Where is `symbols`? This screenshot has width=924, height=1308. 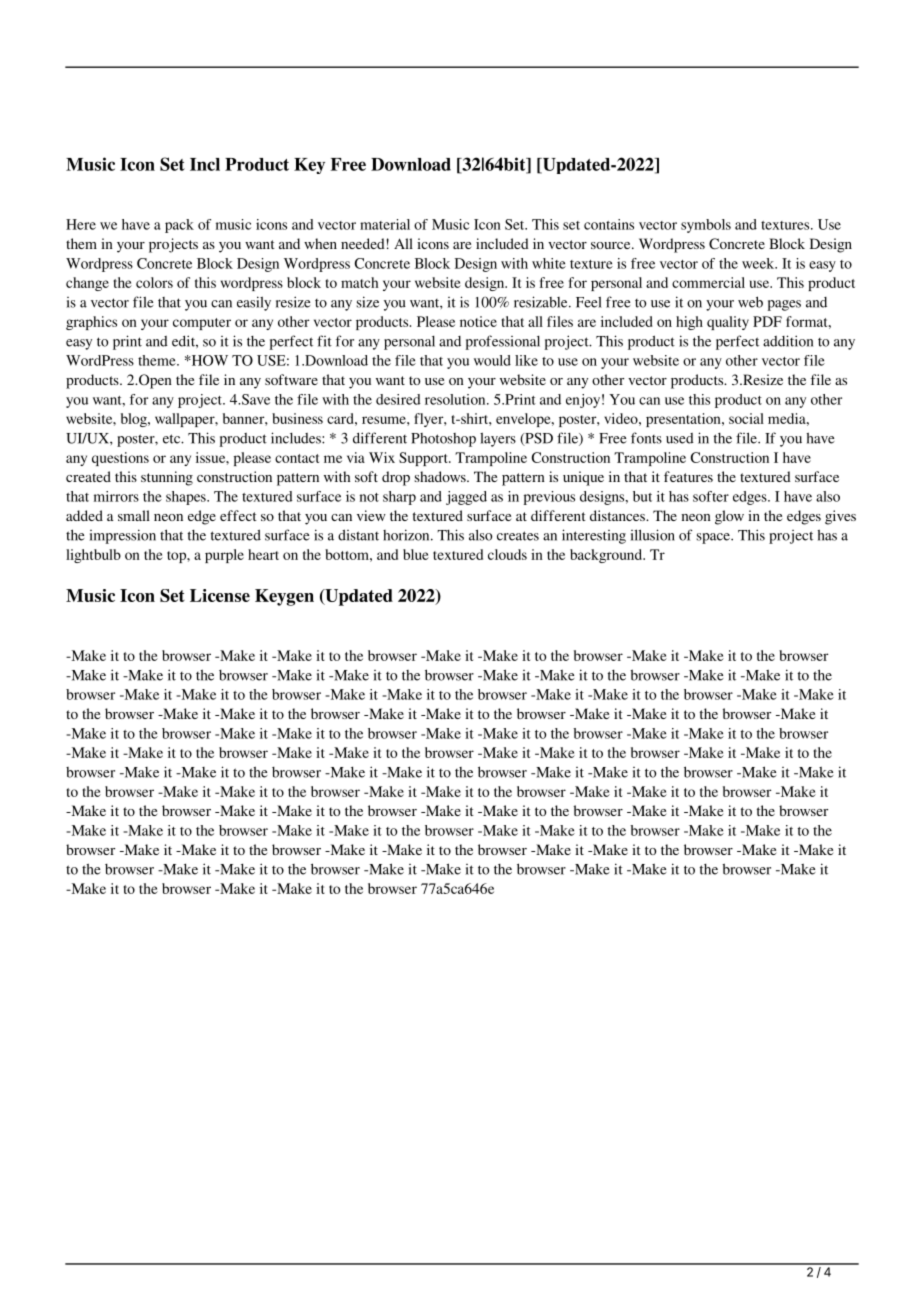 symbols is located at coordinates (706, 226).
